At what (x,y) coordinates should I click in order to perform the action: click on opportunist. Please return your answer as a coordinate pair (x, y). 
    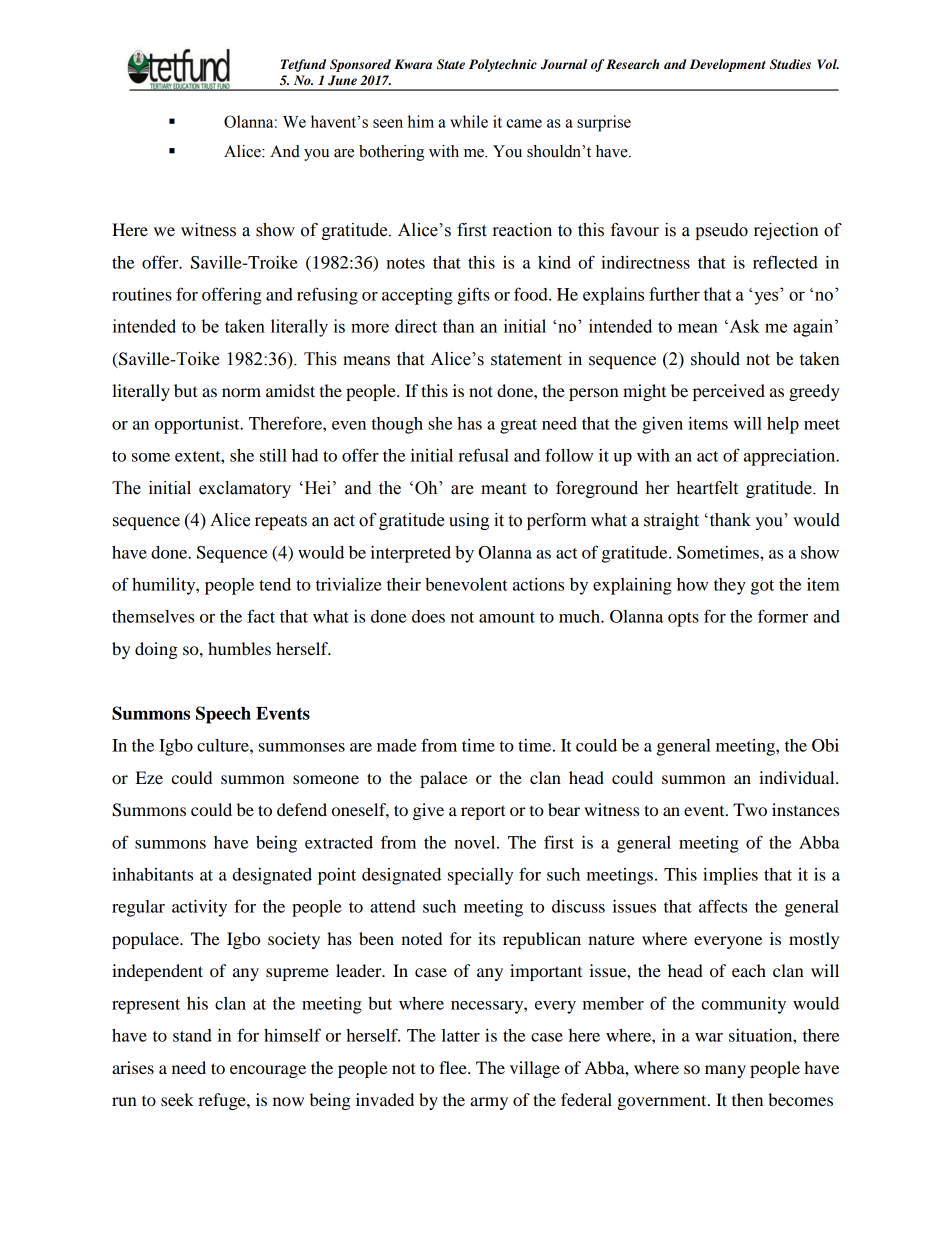
    Looking at the image, I should click on (198, 425).
